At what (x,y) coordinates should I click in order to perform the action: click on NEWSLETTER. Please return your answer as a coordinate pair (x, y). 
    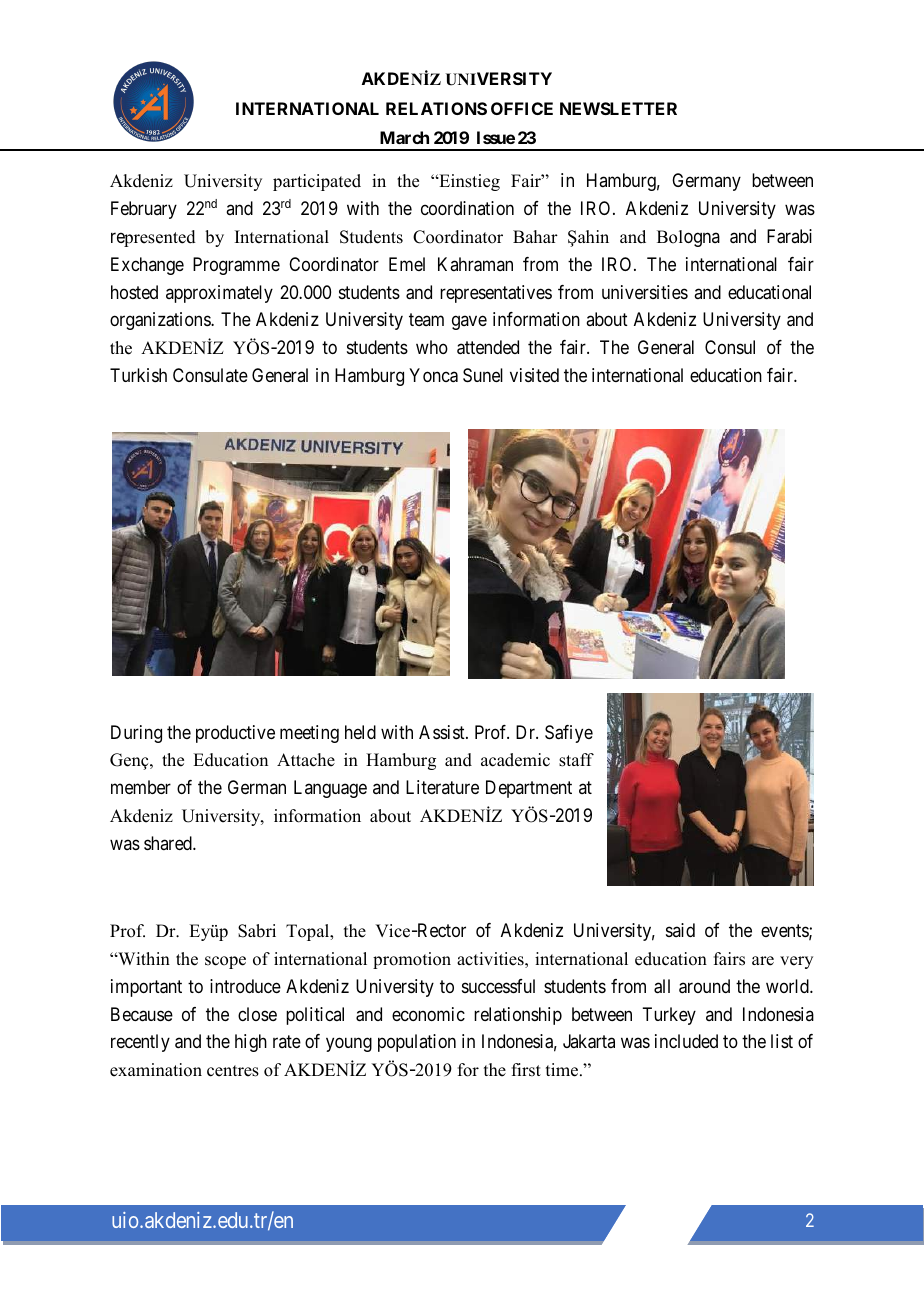
    Looking at the image, I should click on (618, 108).
